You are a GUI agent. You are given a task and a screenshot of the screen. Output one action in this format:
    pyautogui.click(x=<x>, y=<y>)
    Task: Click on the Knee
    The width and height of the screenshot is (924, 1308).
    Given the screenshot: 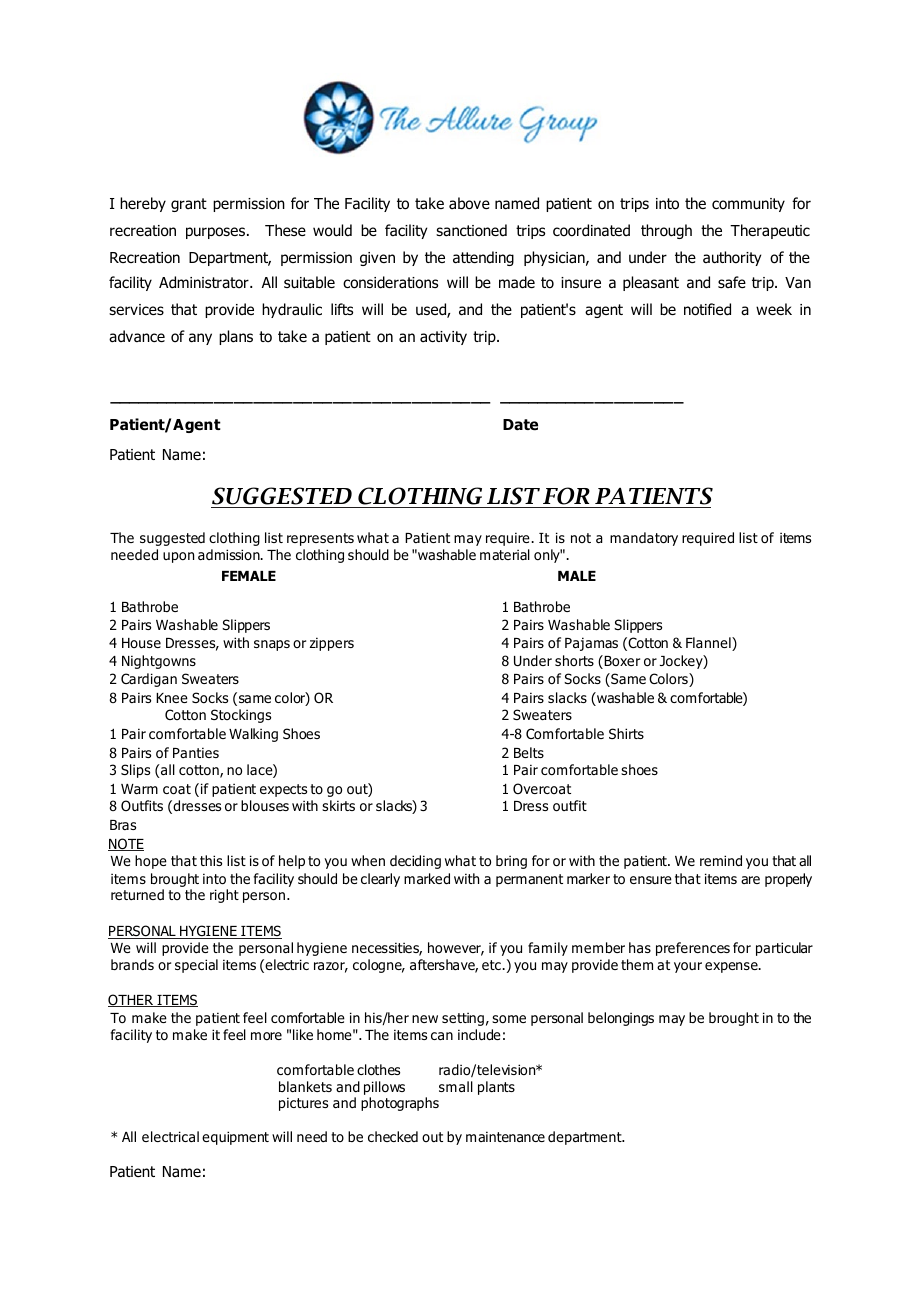 What is the action you would take?
    pyautogui.click(x=172, y=698)
